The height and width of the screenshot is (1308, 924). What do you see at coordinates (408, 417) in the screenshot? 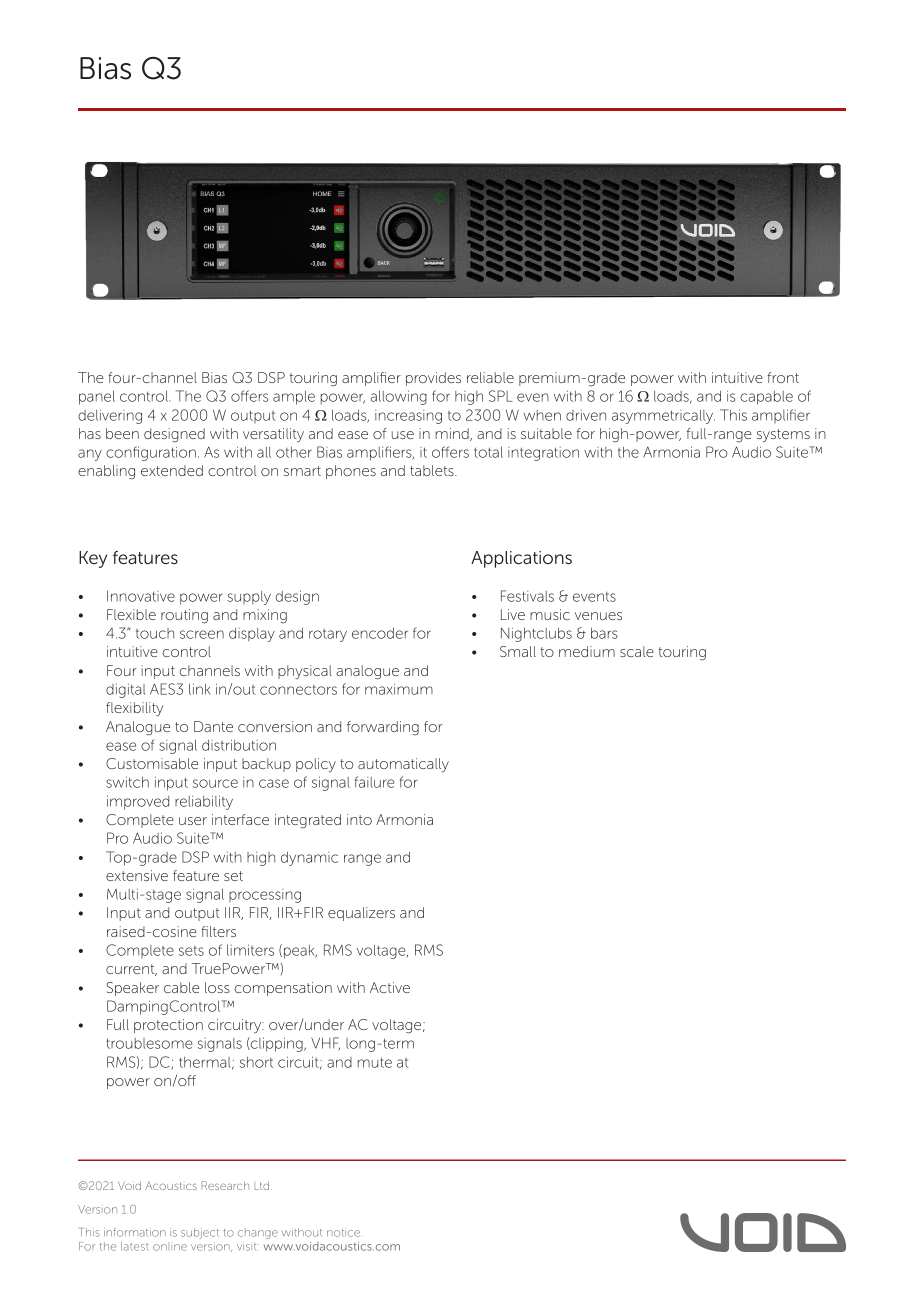
I see `increasing` at bounding box center [408, 417].
